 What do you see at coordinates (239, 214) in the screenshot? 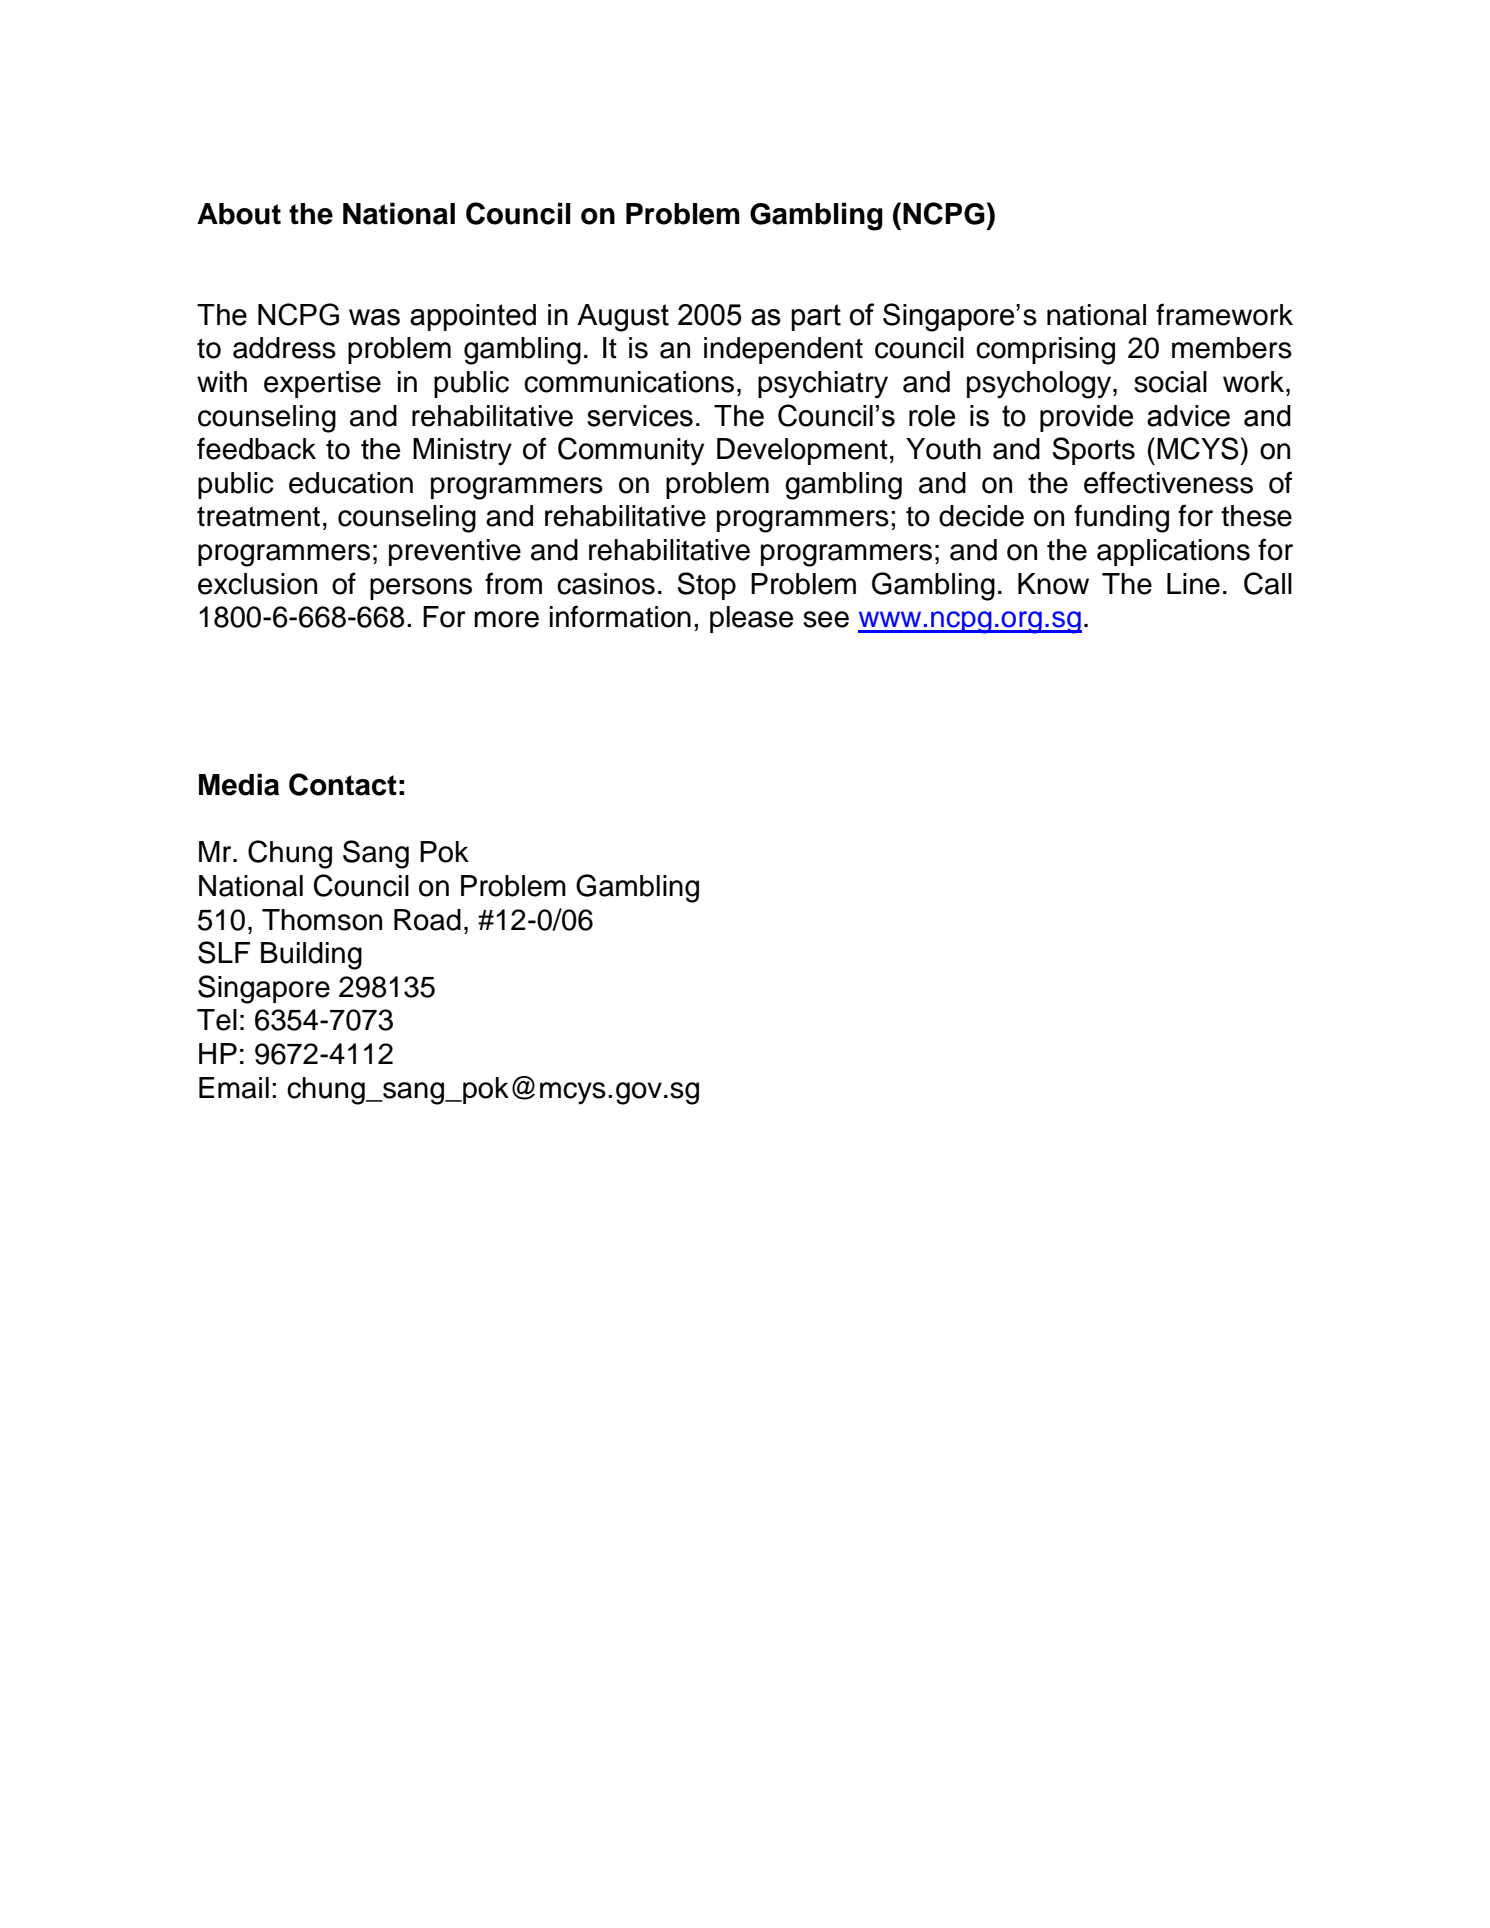
I see `About` at bounding box center [239, 214].
